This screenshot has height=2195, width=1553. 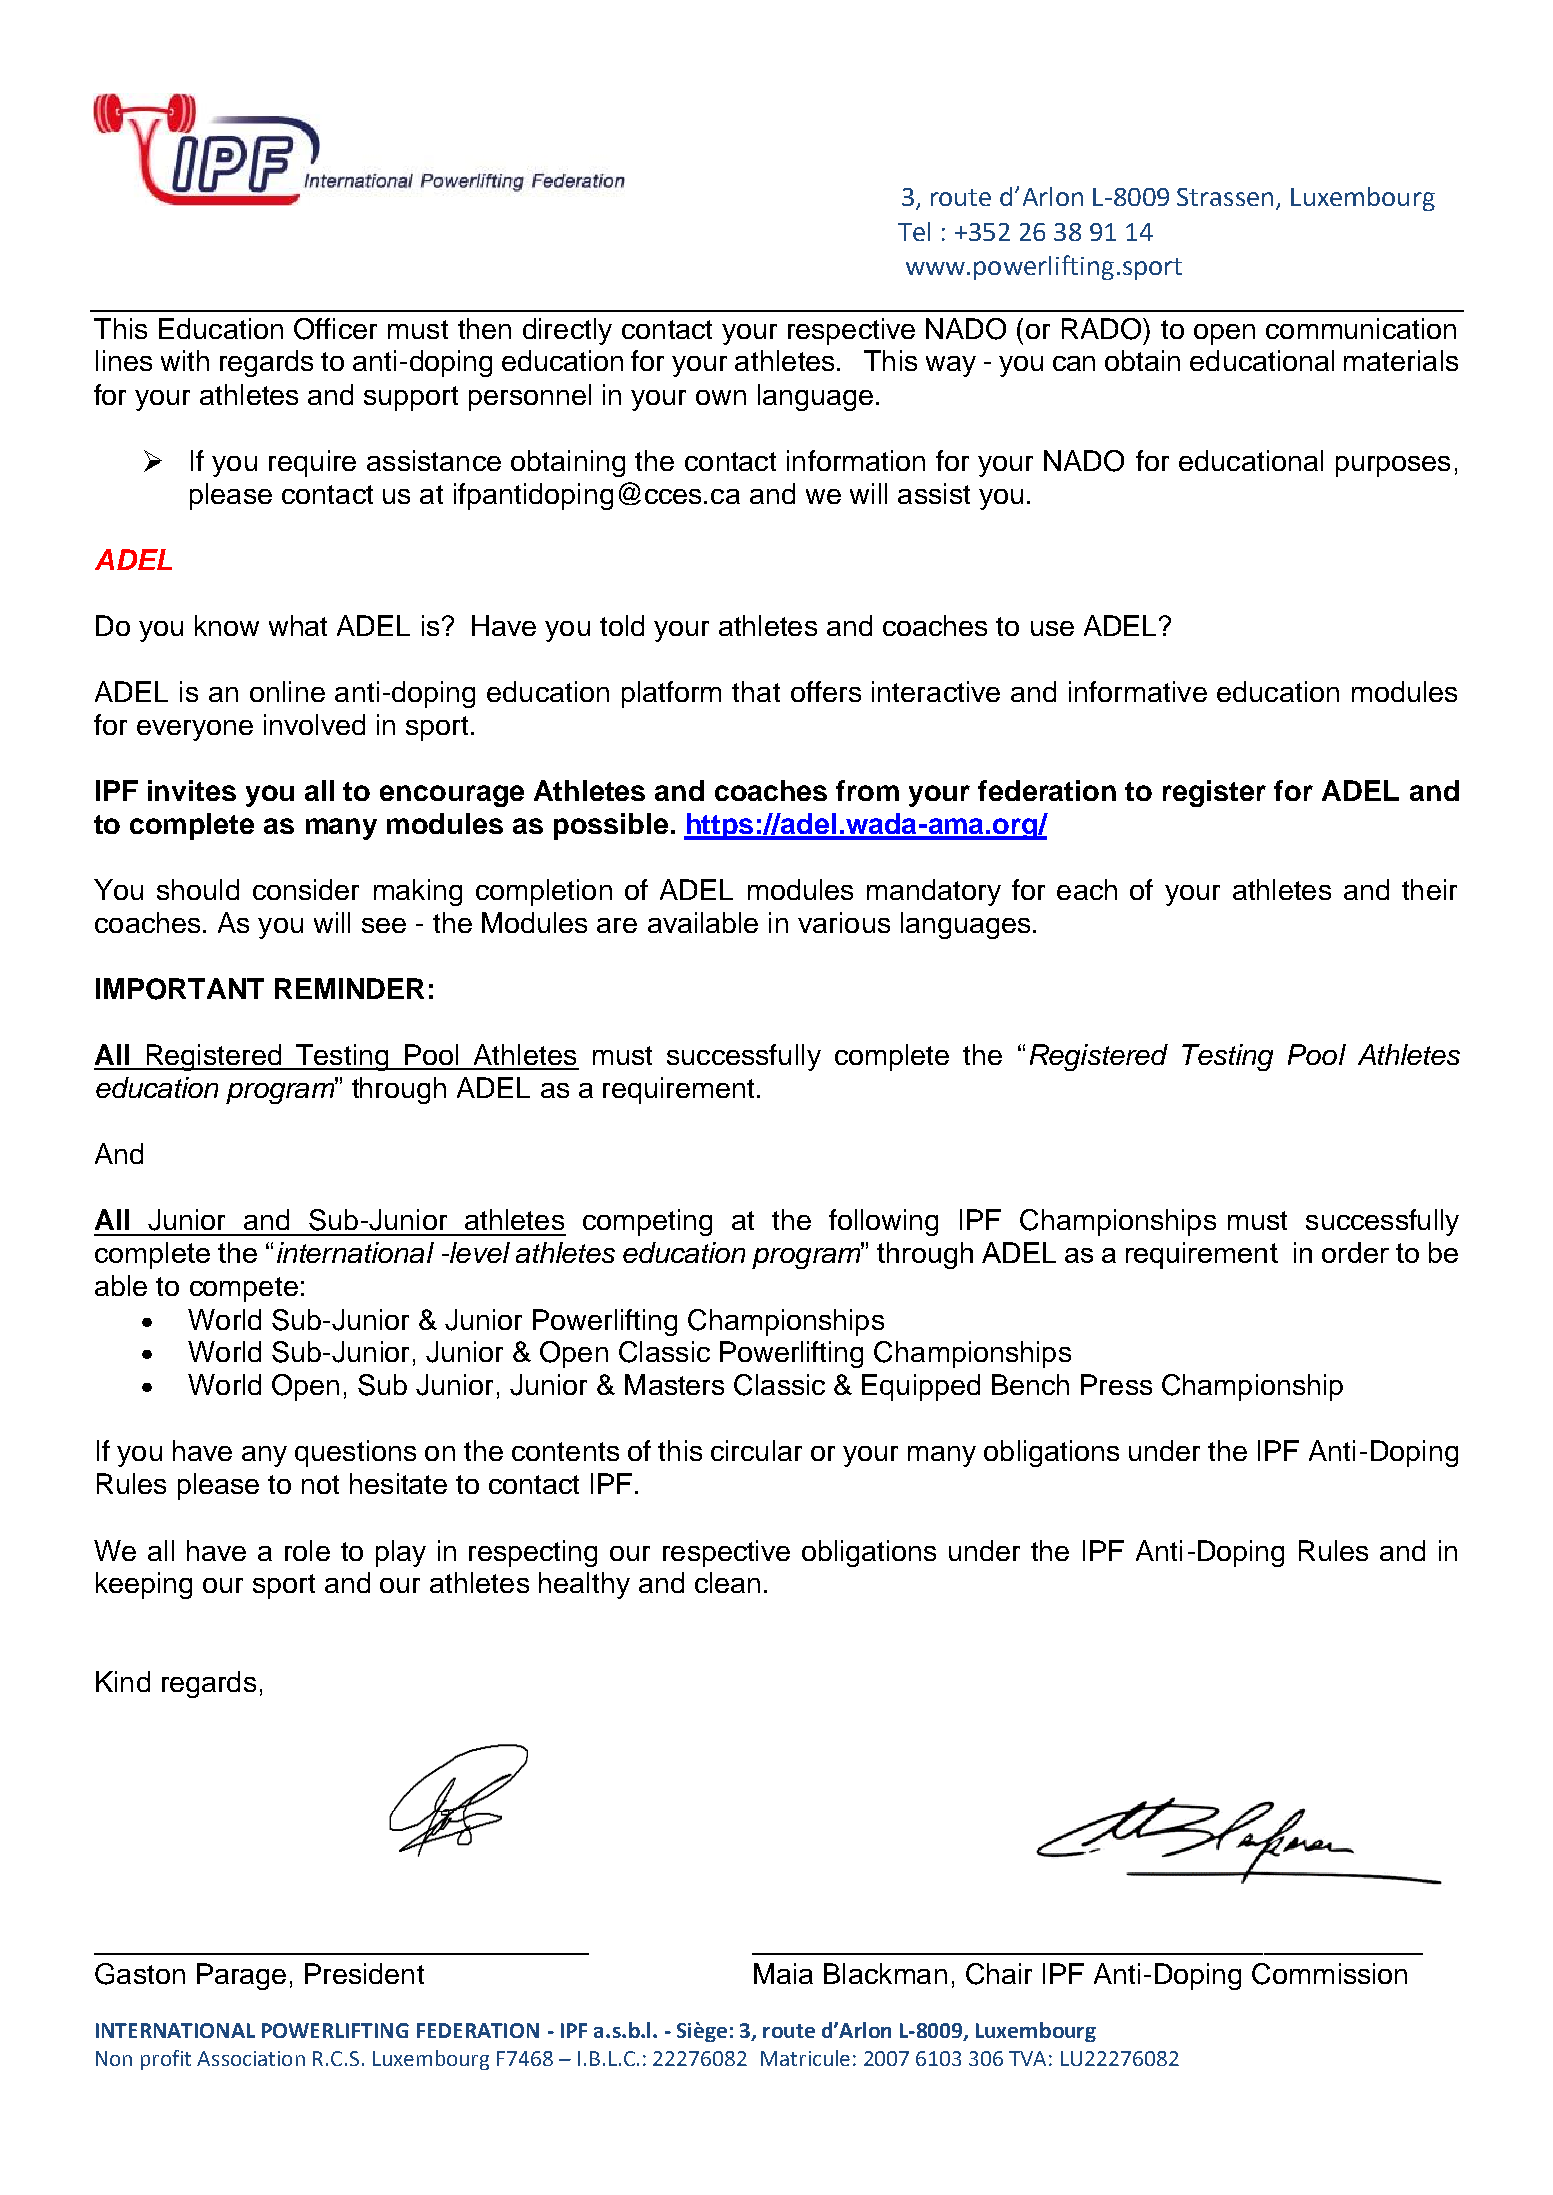 I want to click on Maia, so click(x=783, y=1973).
